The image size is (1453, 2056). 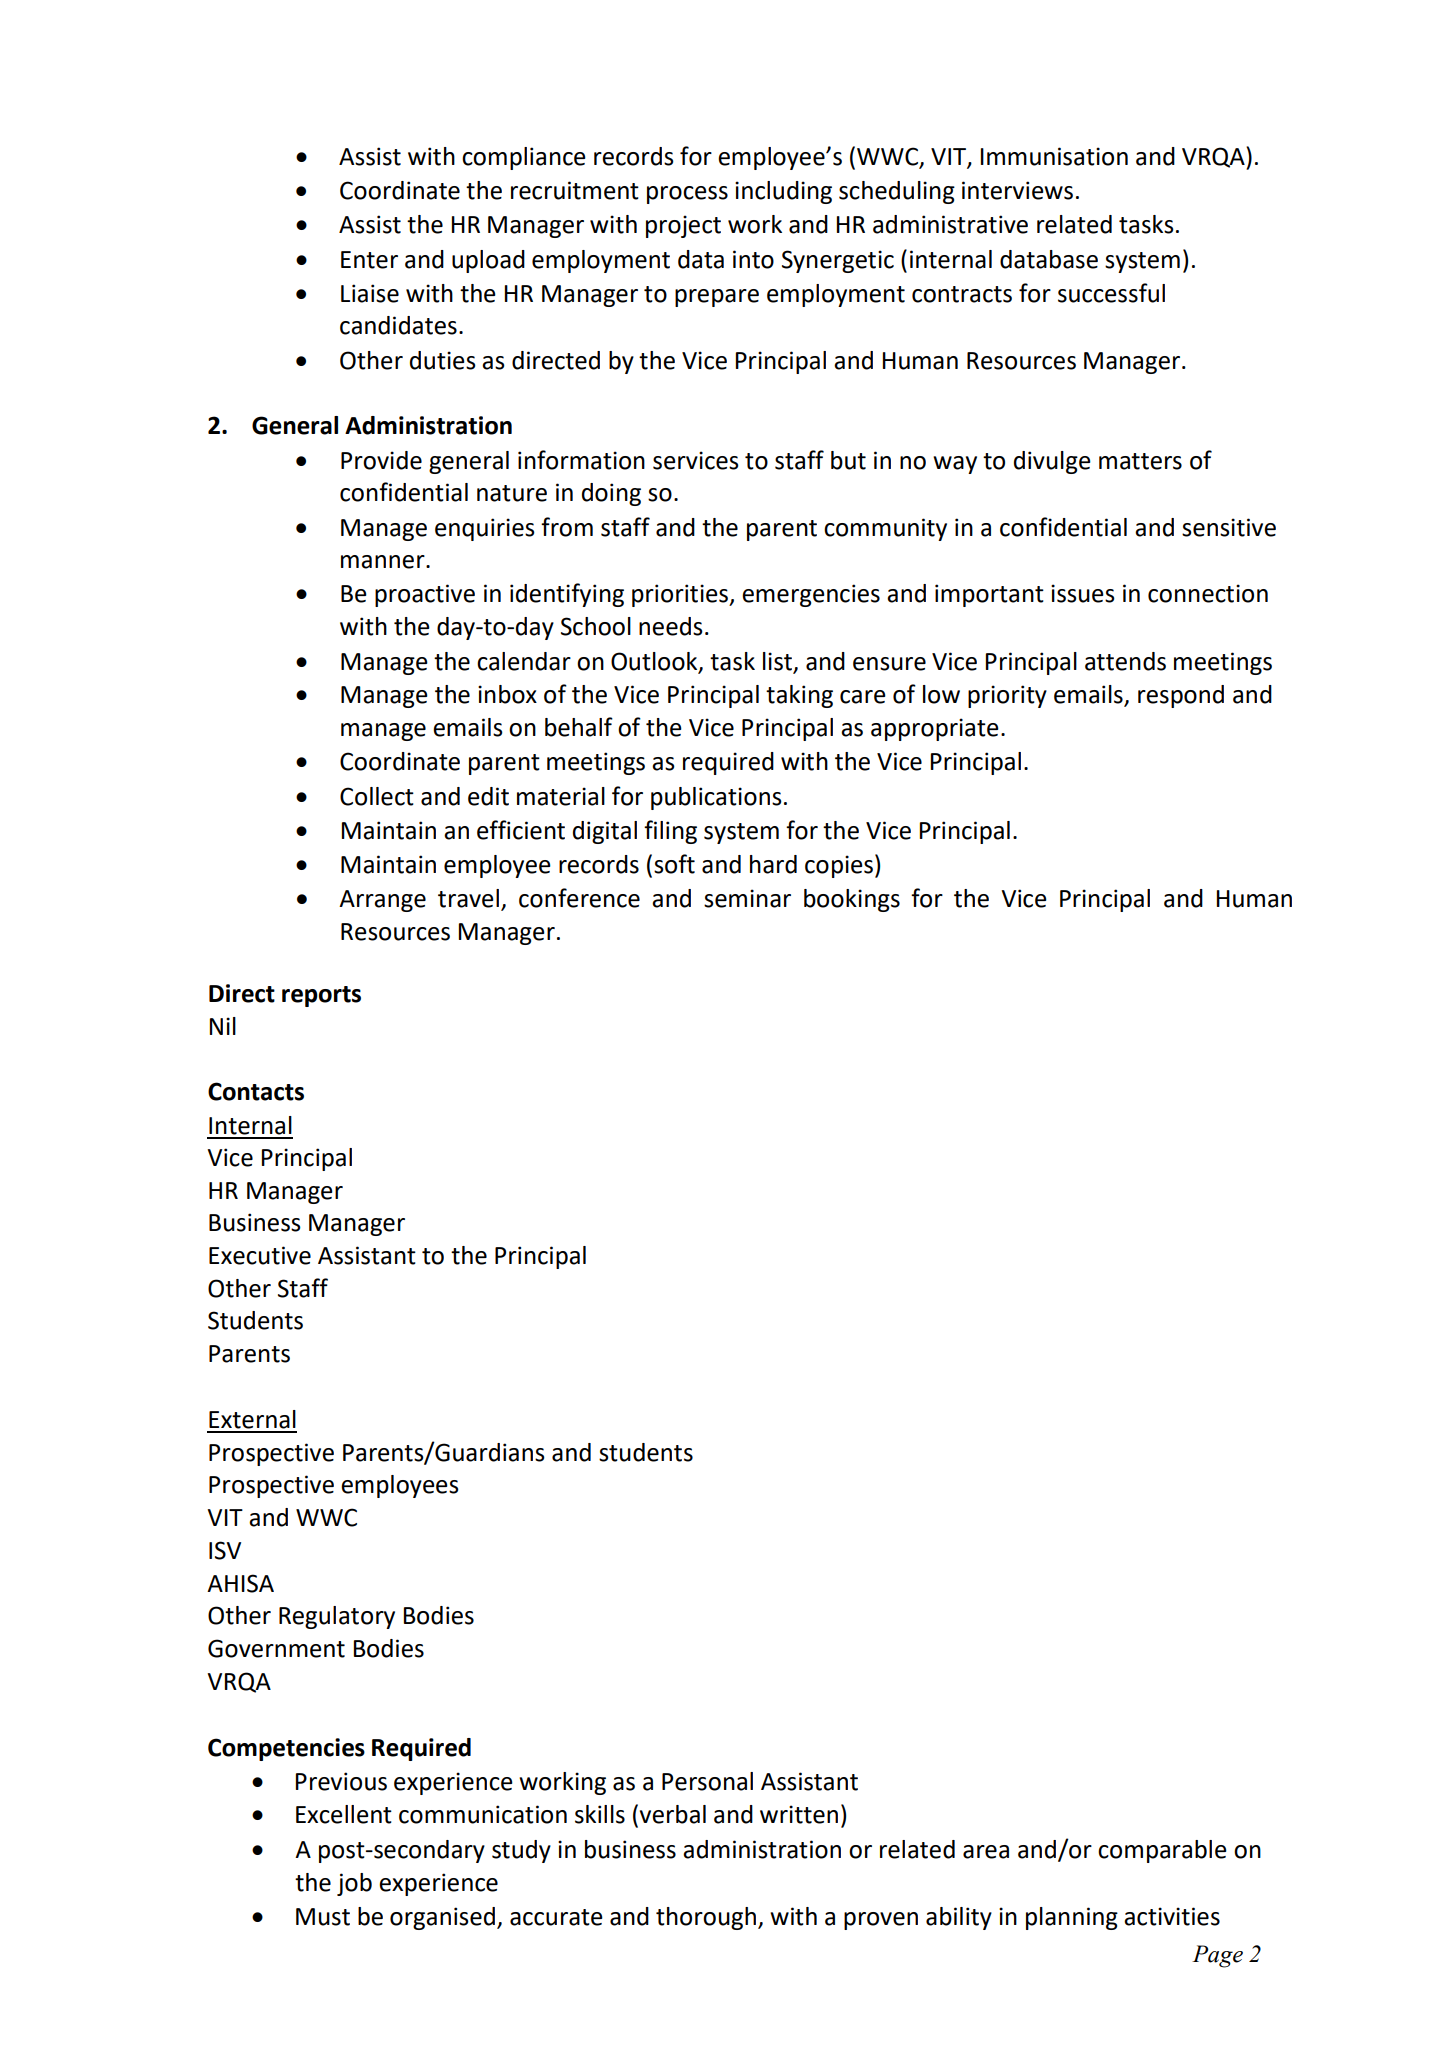 What do you see at coordinates (369, 260) in the image?
I see `Enter` at bounding box center [369, 260].
